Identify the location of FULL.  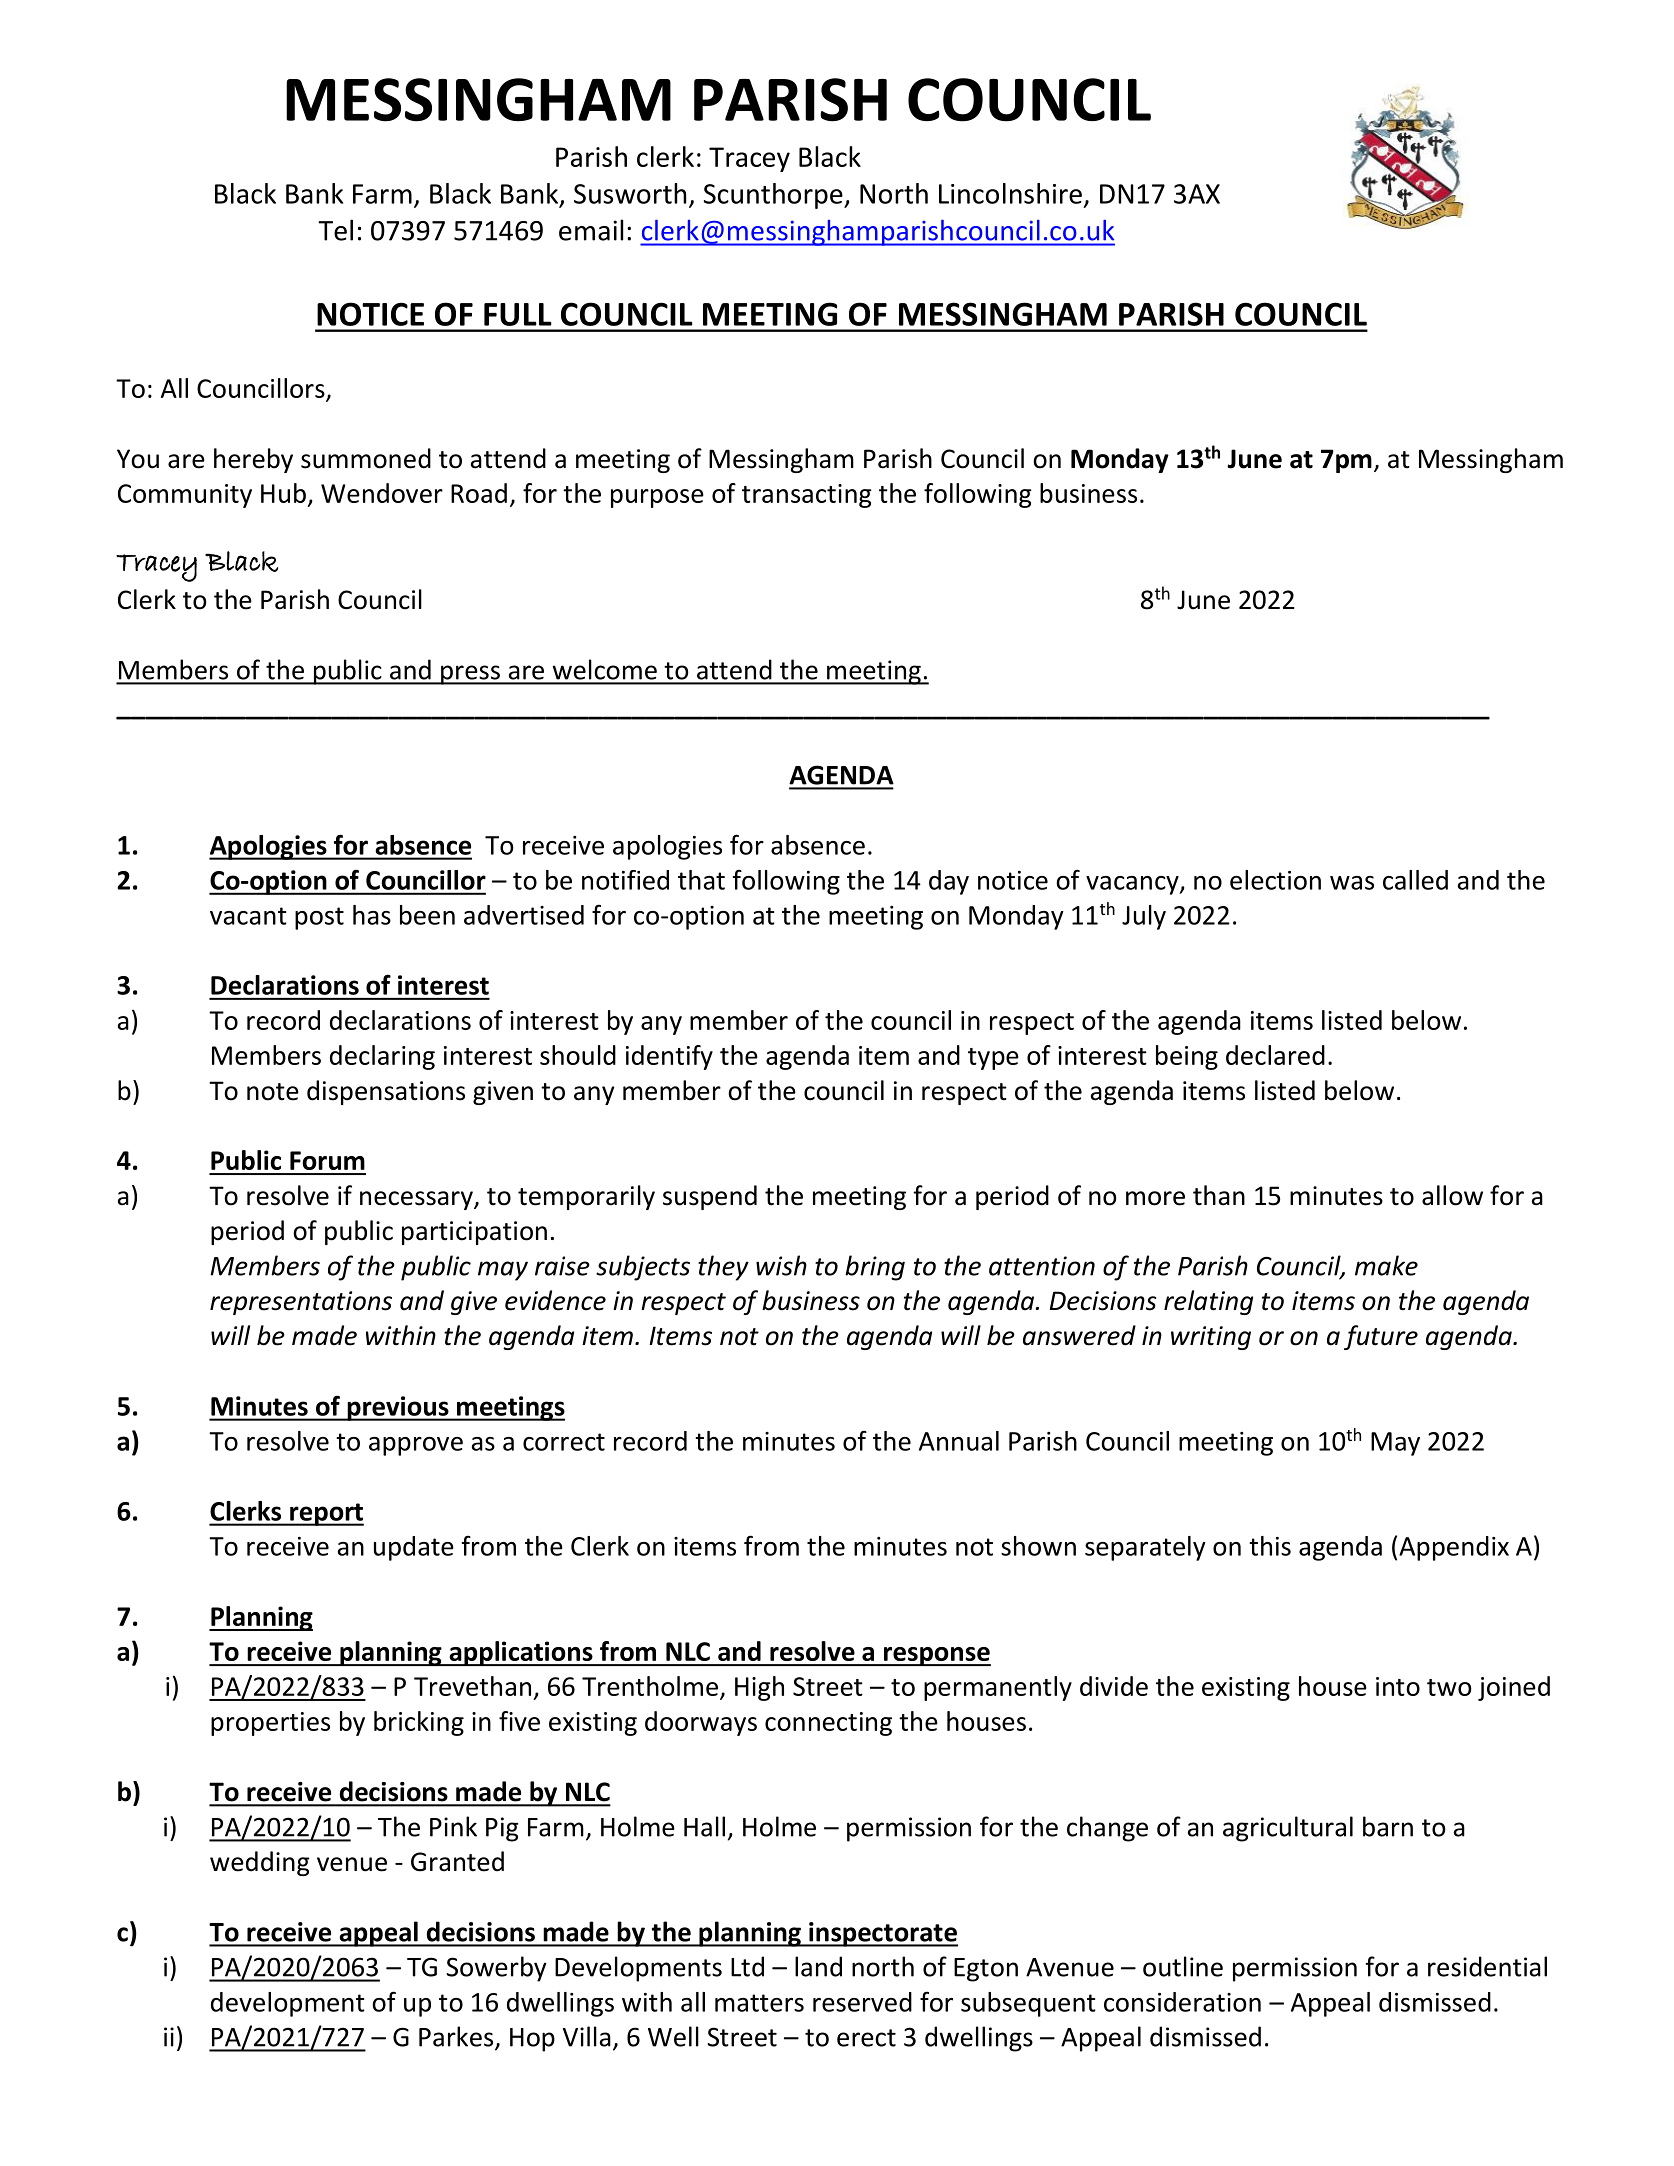
(518, 314).
